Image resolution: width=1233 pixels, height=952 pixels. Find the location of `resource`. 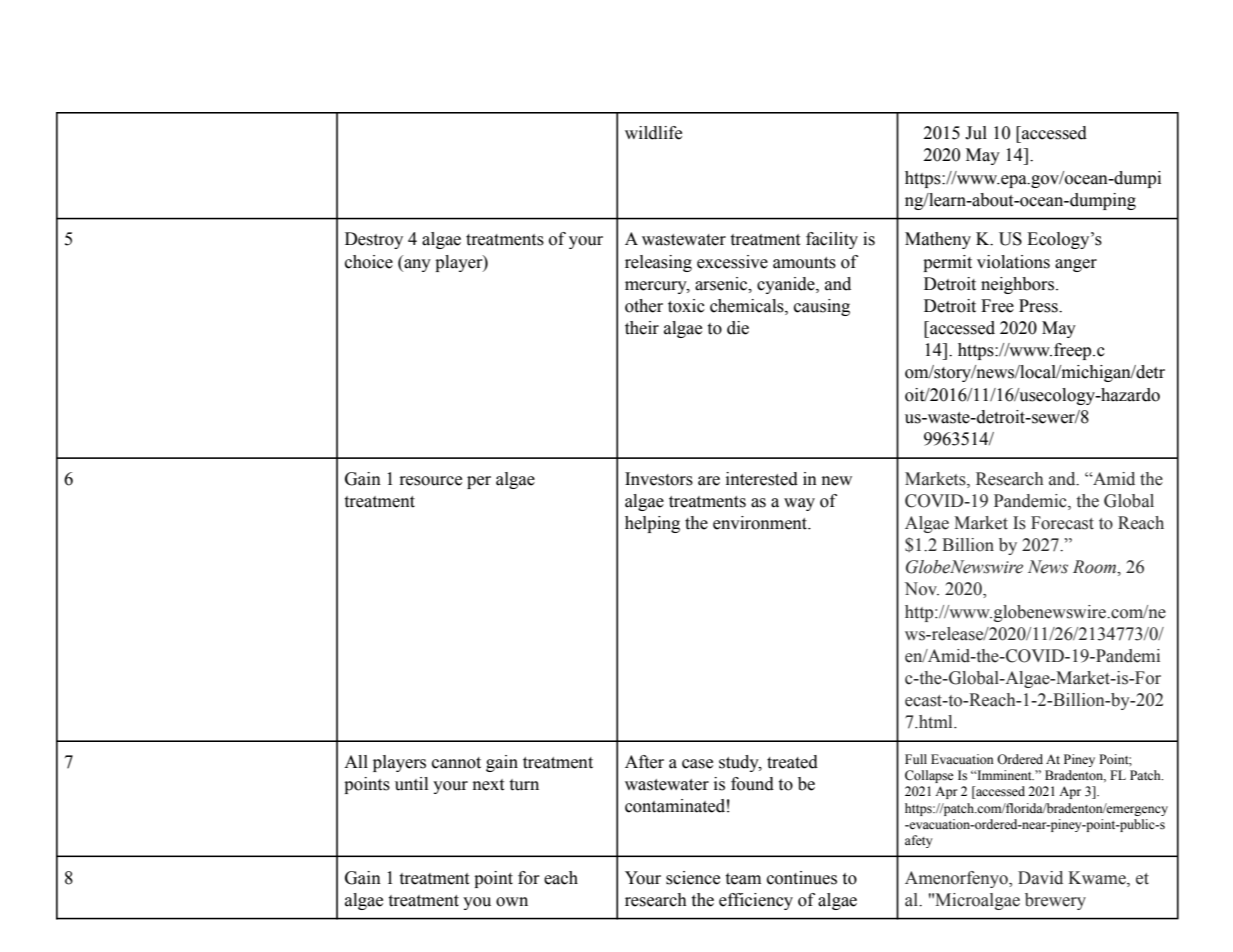

resource is located at coordinates (430, 481).
